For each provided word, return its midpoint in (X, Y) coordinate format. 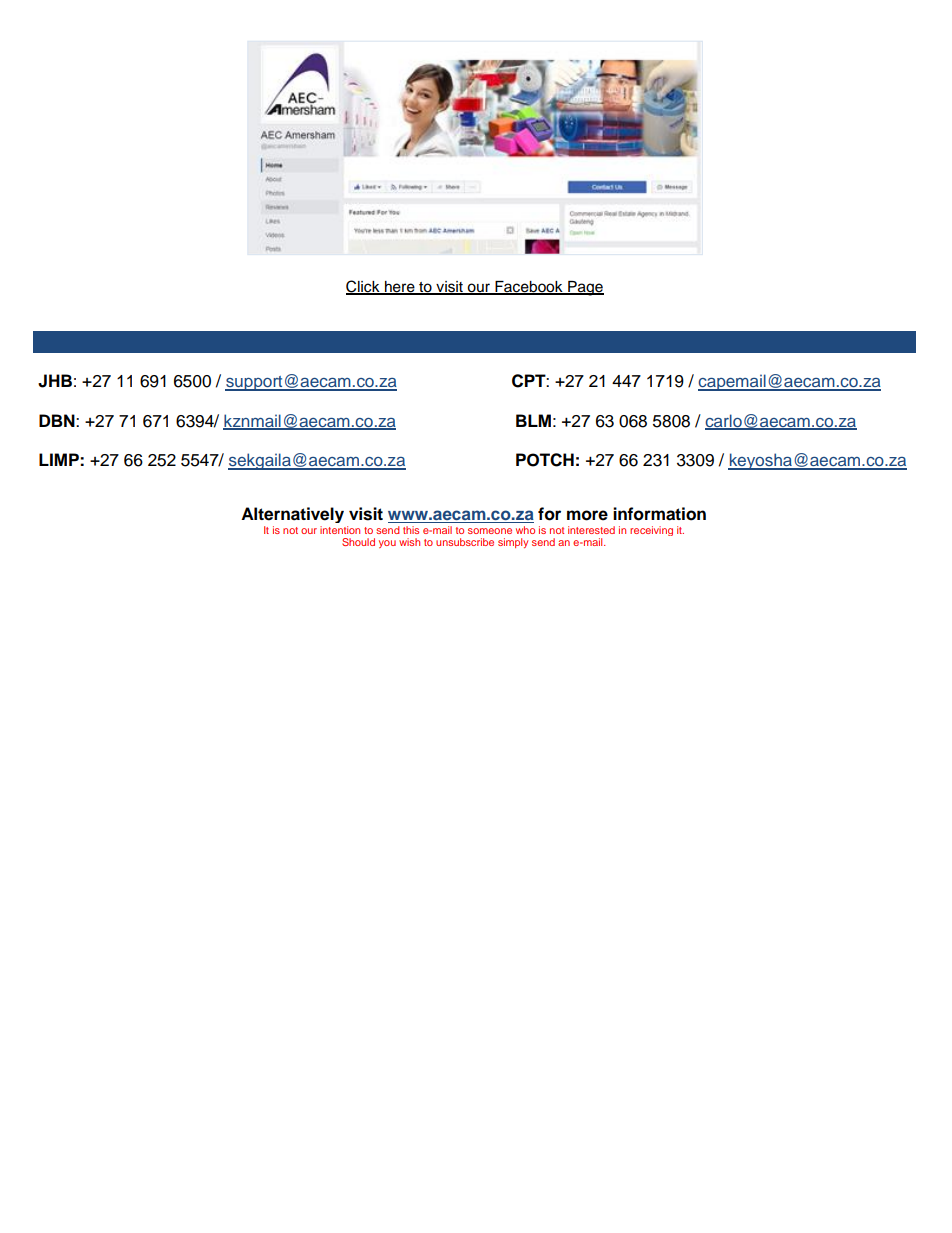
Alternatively (292, 515)
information (659, 514)
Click (364, 287)
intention (340, 530)
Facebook (529, 288)
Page (585, 288)
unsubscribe (465, 542)
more (587, 515)
